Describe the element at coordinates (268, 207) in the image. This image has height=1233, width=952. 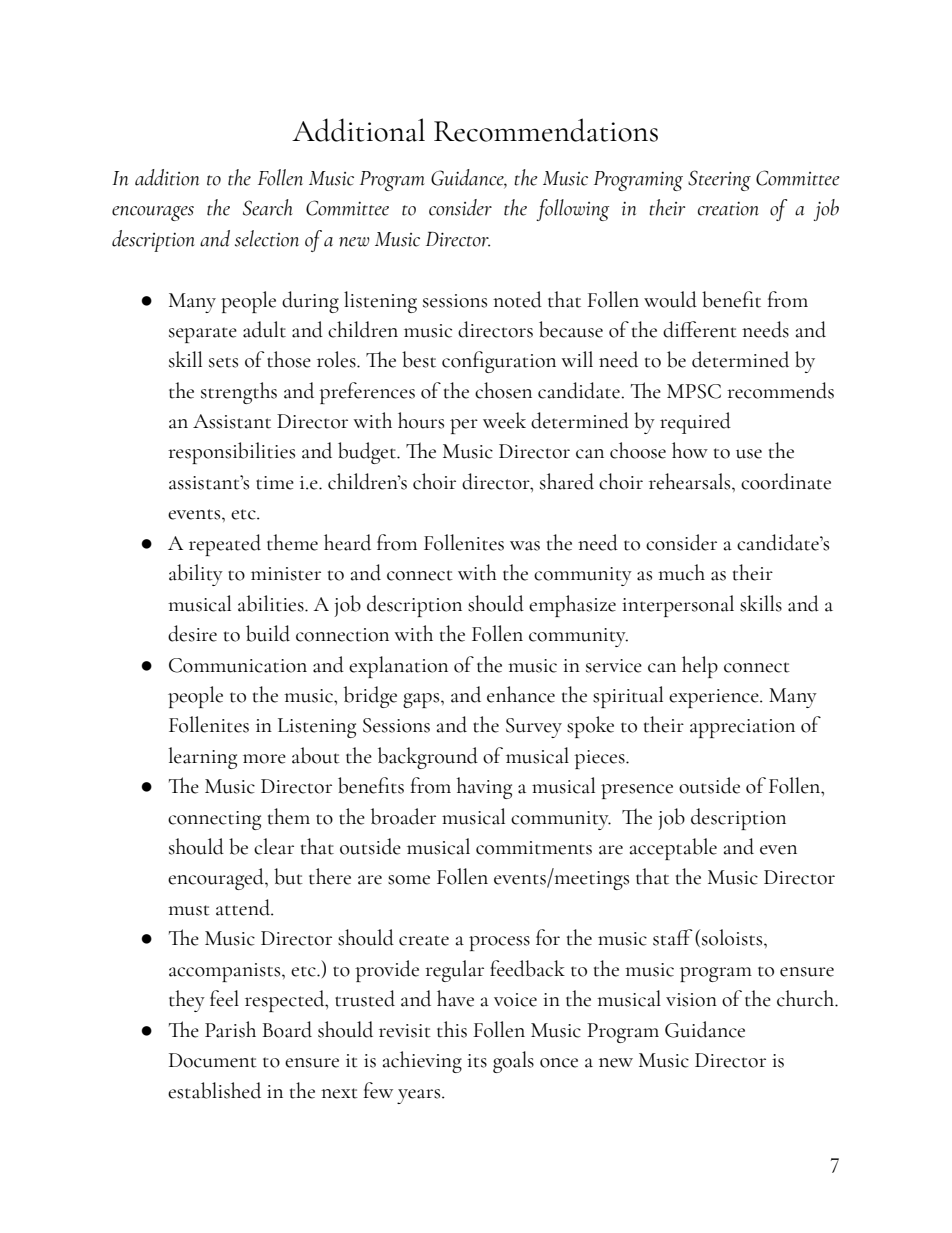
I see `Search` at that location.
